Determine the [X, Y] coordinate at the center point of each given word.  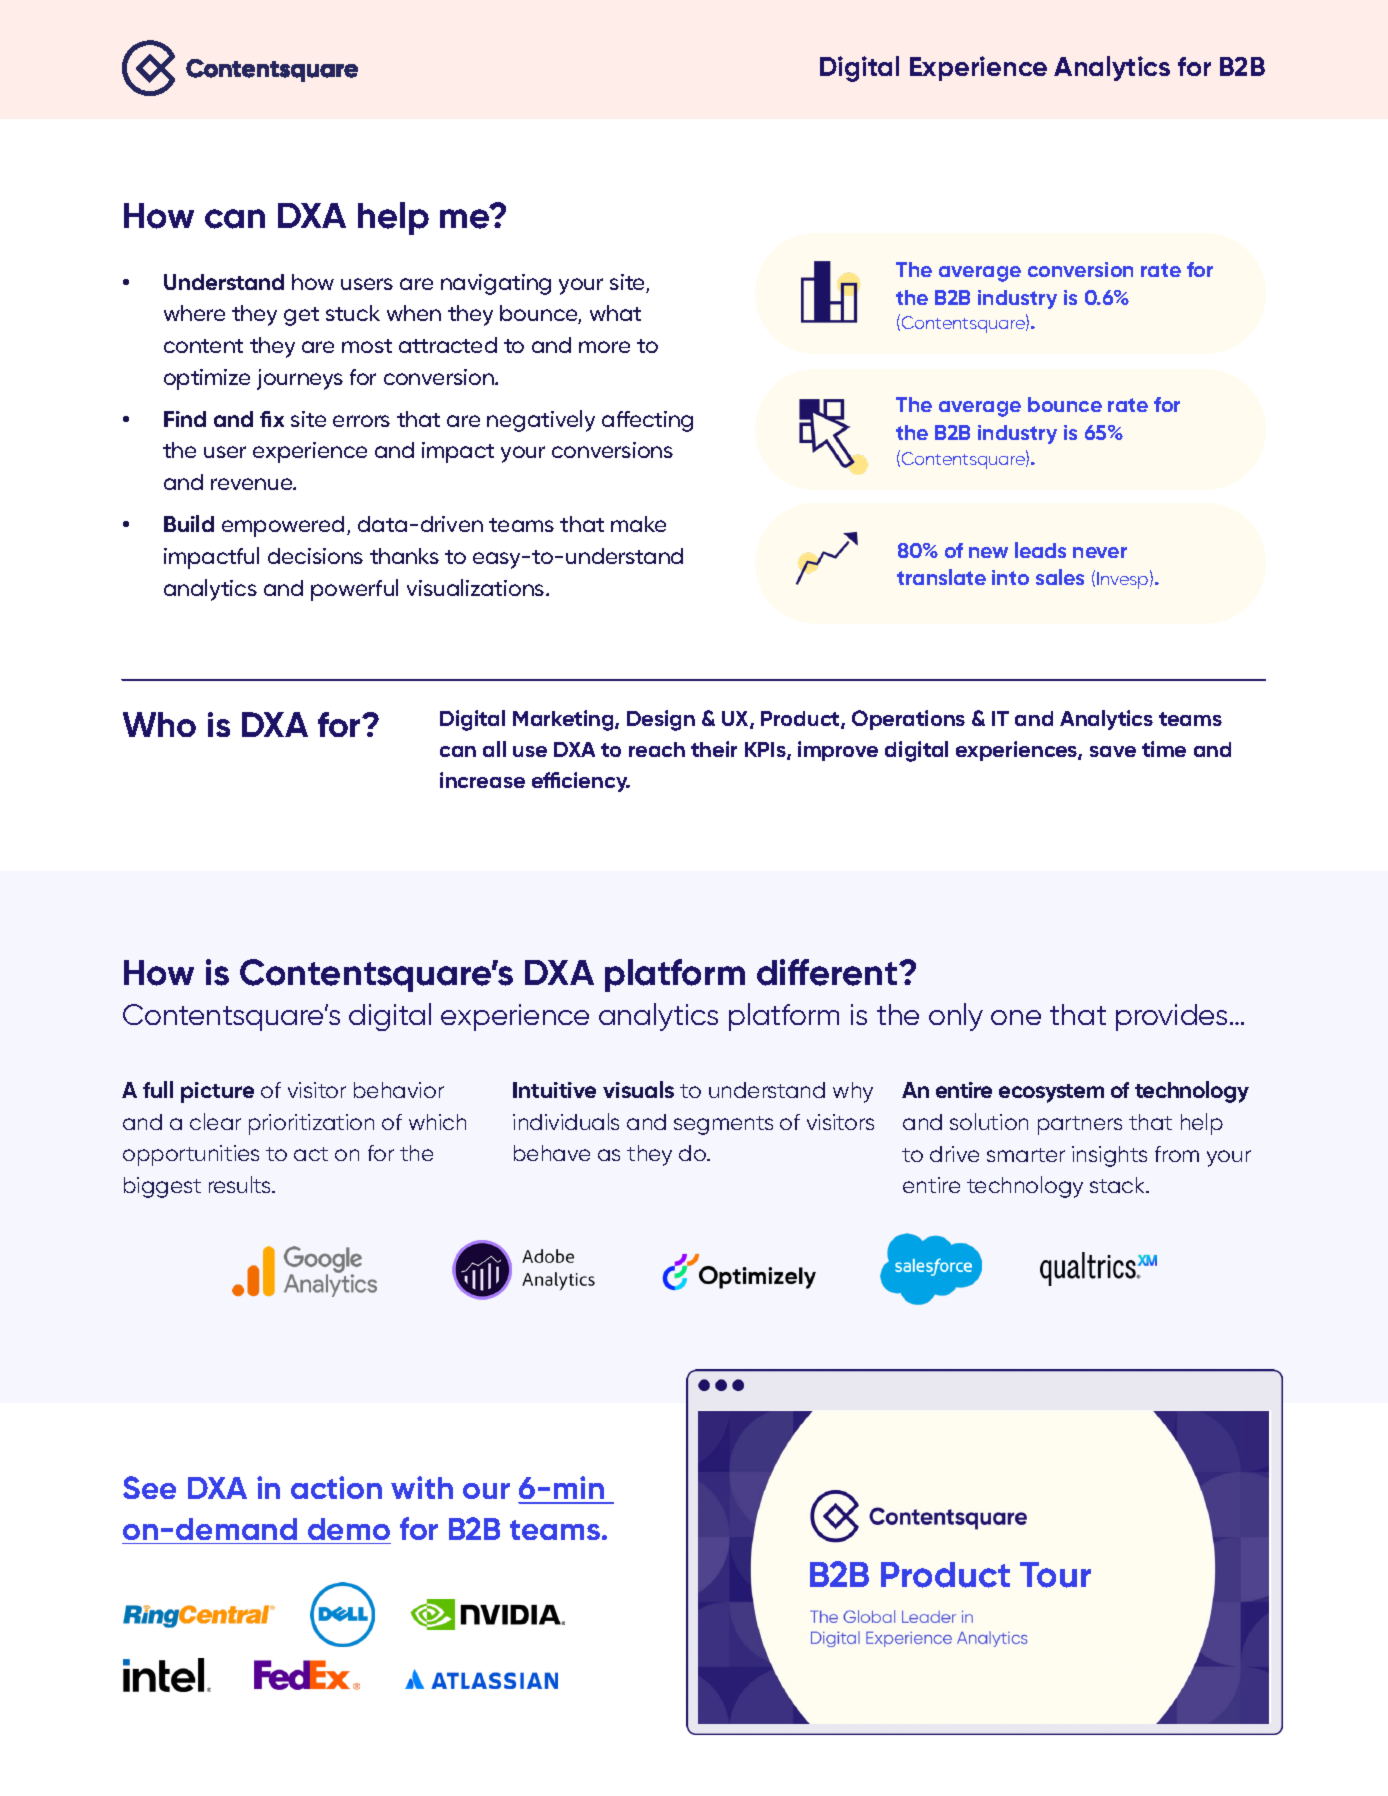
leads [1040, 550]
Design [661, 720]
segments [723, 1125]
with [422, 1487]
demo [349, 1529]
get [301, 316]
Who [159, 724]
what [615, 313]
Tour [1055, 1575]
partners [1080, 1125]
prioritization [311, 1124]
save [1113, 751]
